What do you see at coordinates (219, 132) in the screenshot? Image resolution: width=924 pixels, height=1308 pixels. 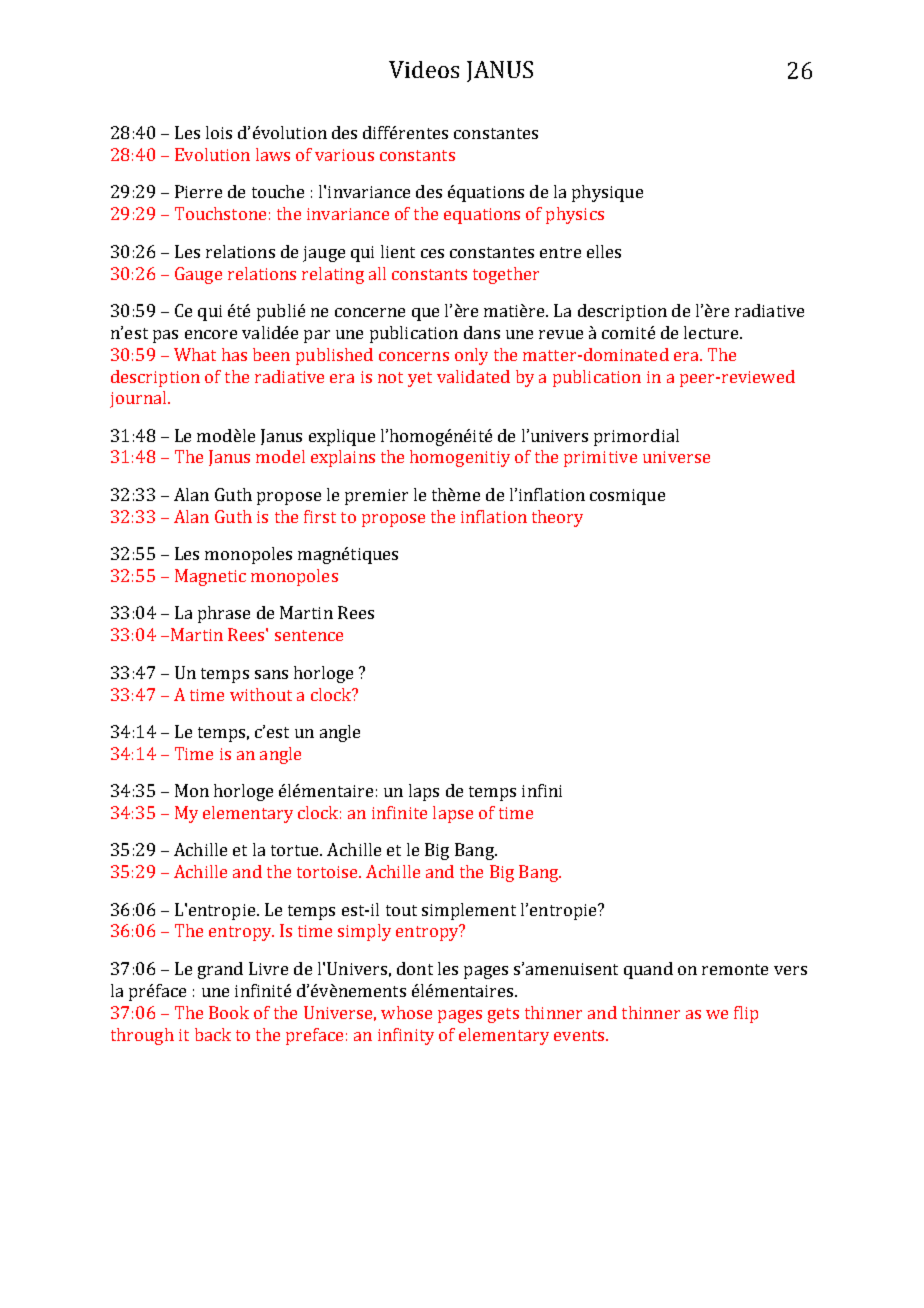 I see `lois` at bounding box center [219, 132].
